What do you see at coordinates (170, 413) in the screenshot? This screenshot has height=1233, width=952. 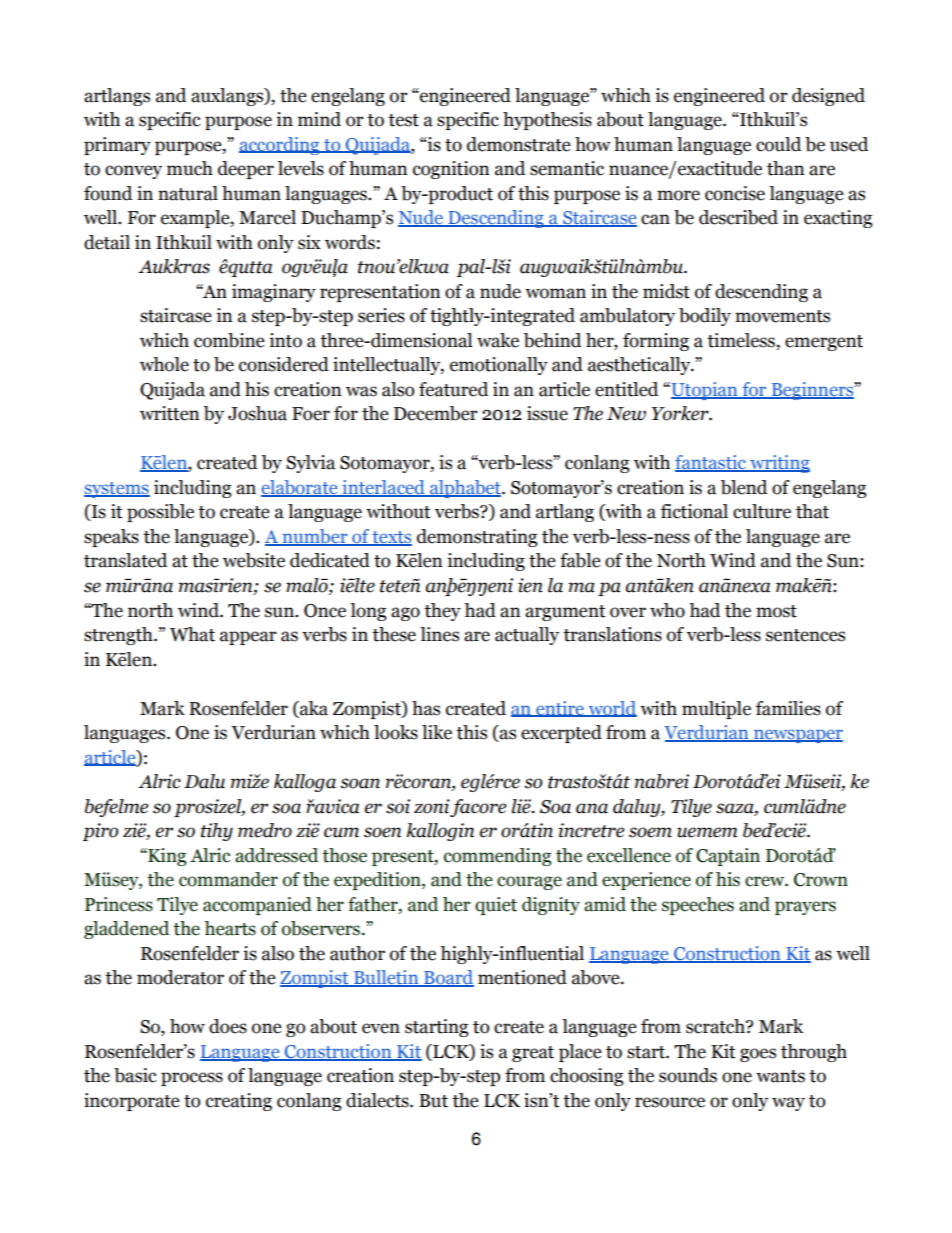 I see `written` at bounding box center [170, 413].
